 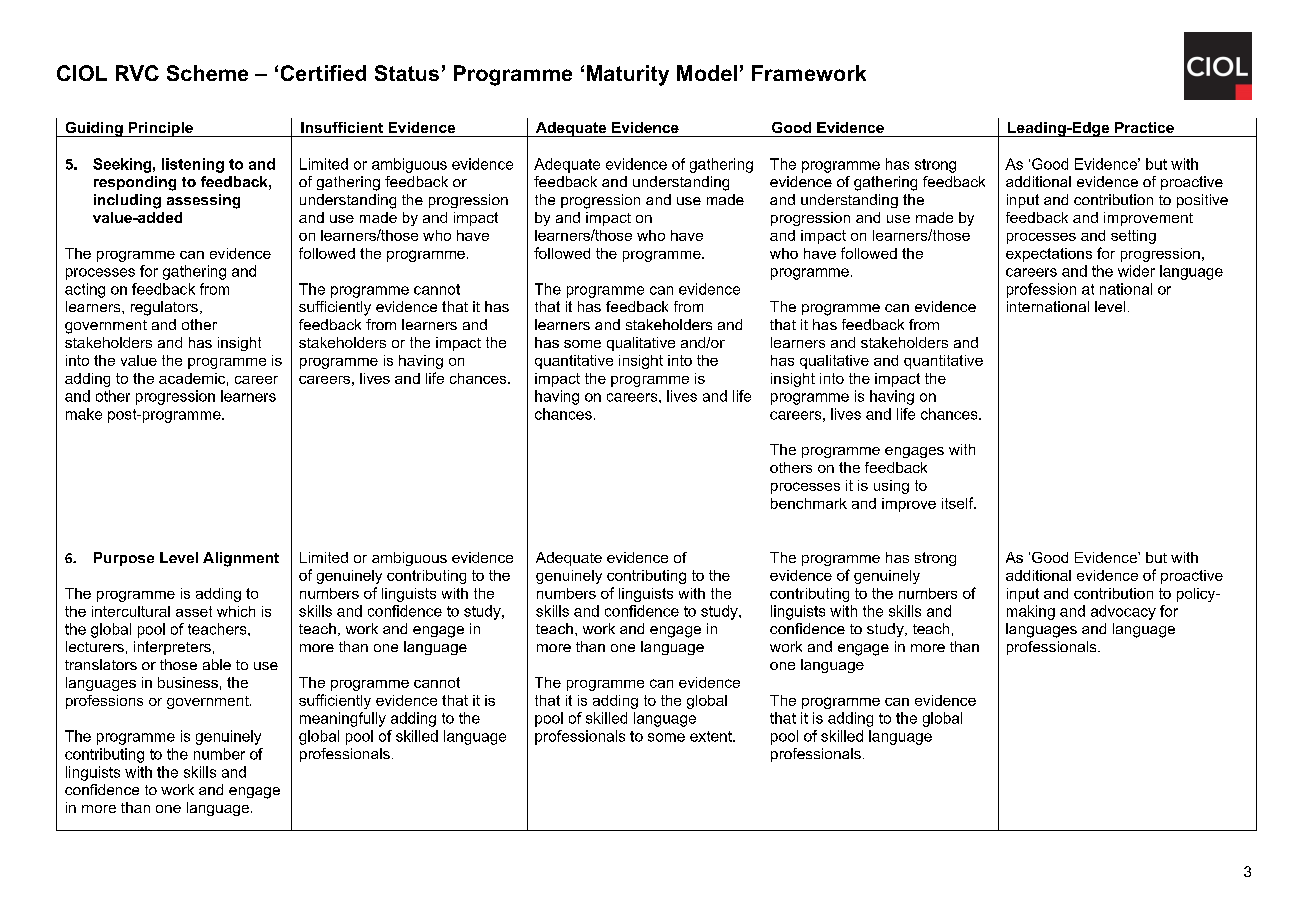 What do you see at coordinates (1144, 127) in the page?
I see `Practice` at bounding box center [1144, 127].
